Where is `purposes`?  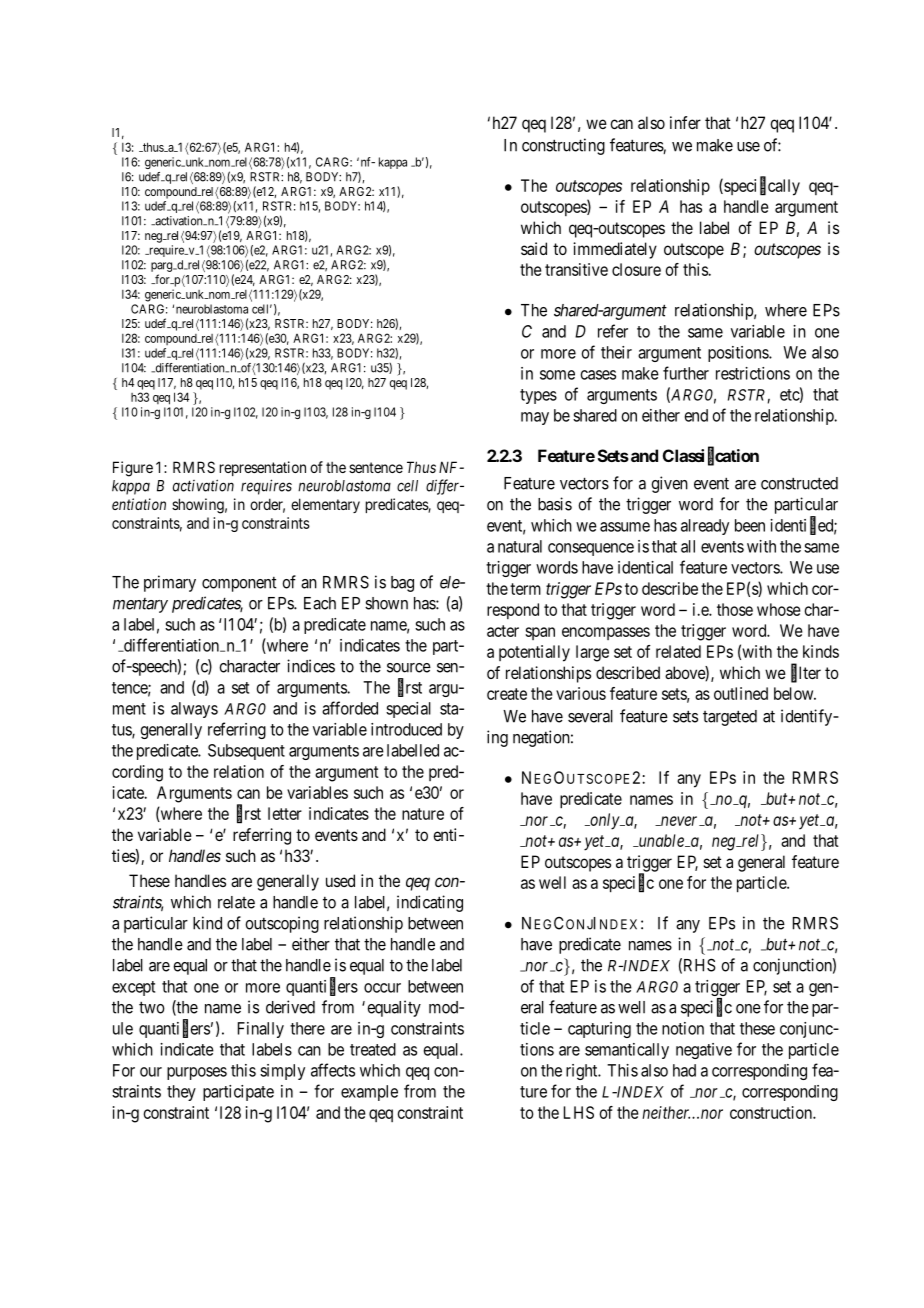
purposes is located at coordinates (197, 1073).
